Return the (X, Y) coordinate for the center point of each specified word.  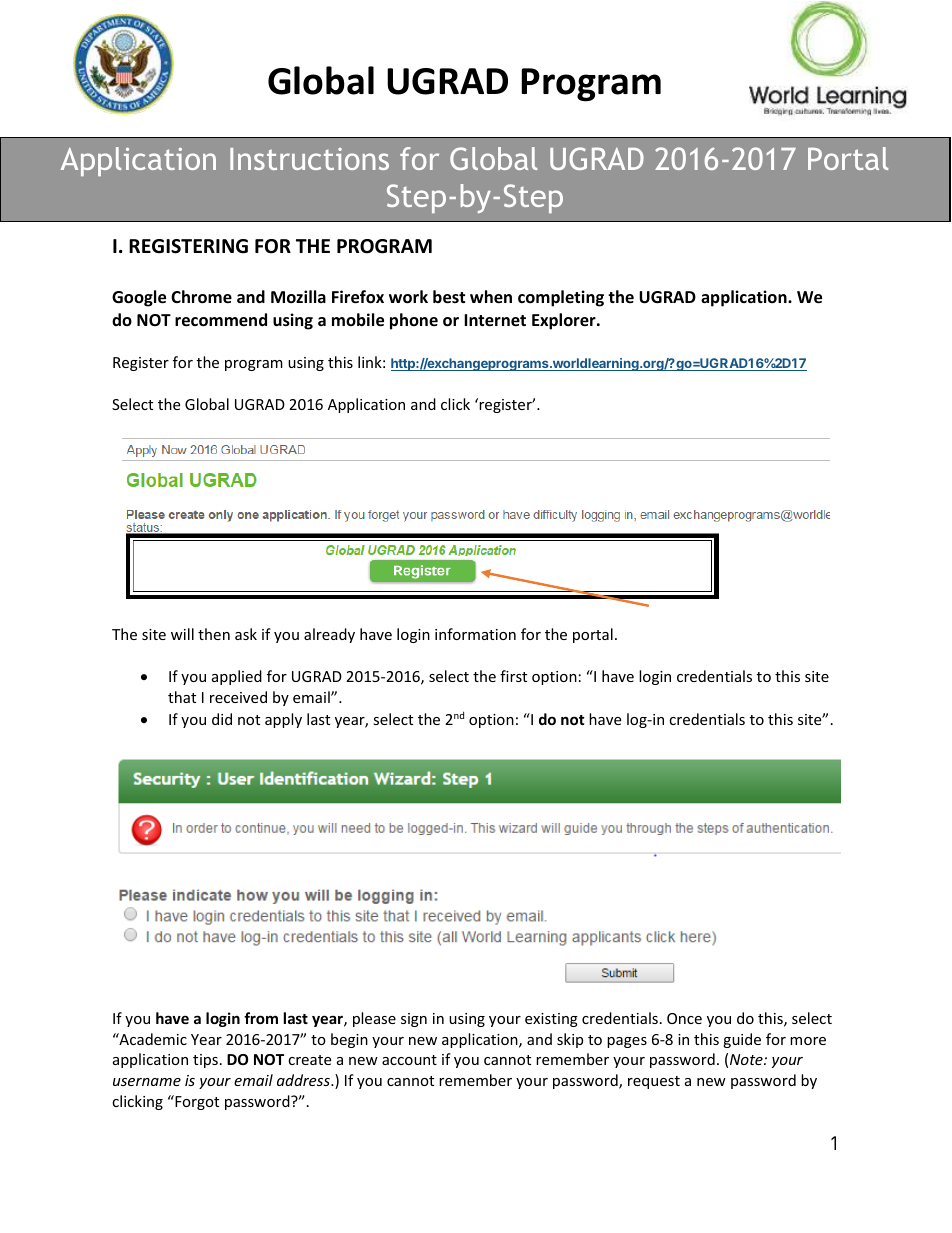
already (329, 635)
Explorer (565, 321)
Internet (495, 320)
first (513, 676)
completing (561, 298)
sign (414, 1020)
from (261, 1018)
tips (205, 1061)
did (222, 719)
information (475, 634)
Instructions (309, 159)
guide (742, 1040)
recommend (221, 320)
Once (684, 1018)
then (214, 634)
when (491, 297)
